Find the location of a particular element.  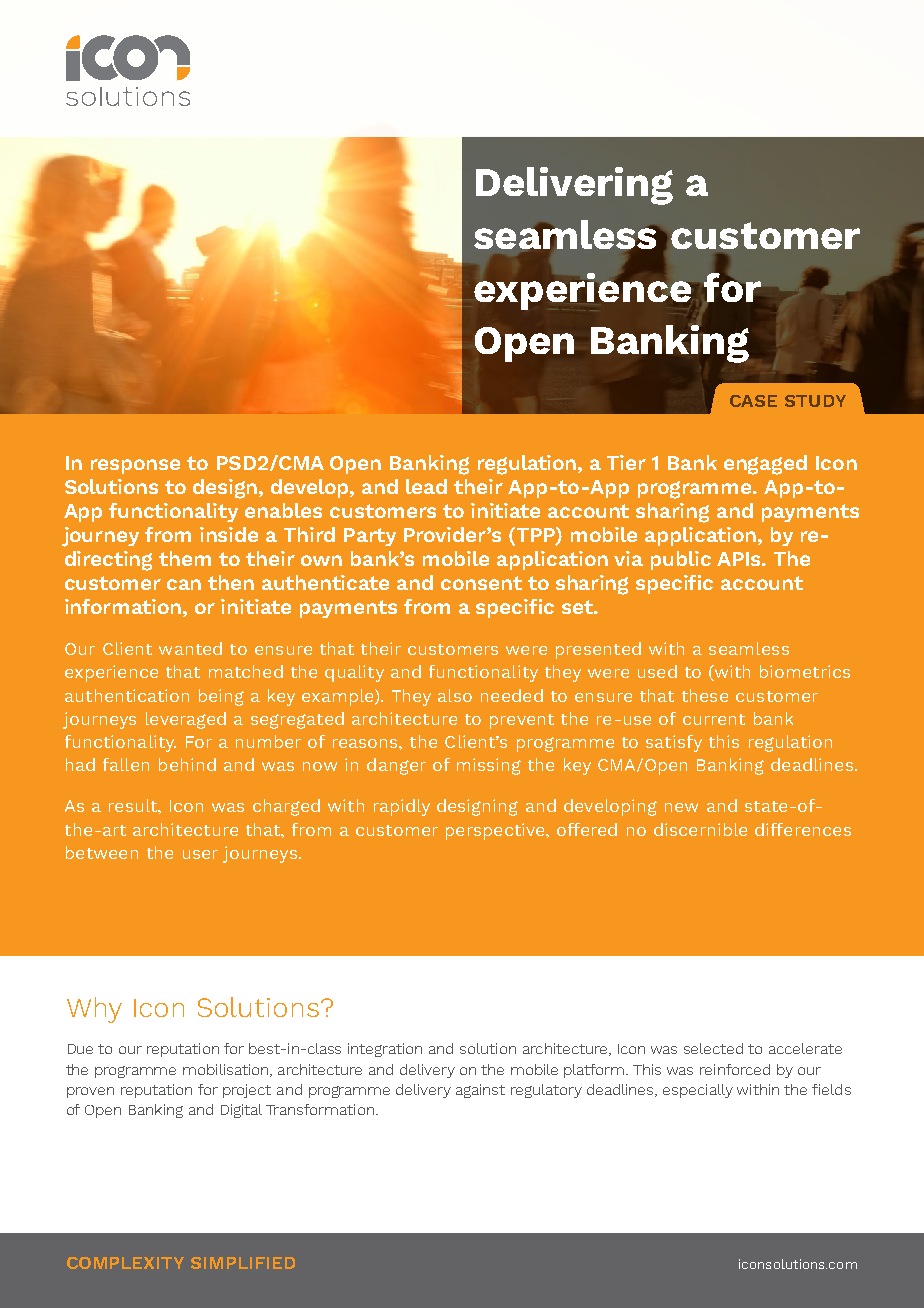

new is located at coordinates (681, 807).
